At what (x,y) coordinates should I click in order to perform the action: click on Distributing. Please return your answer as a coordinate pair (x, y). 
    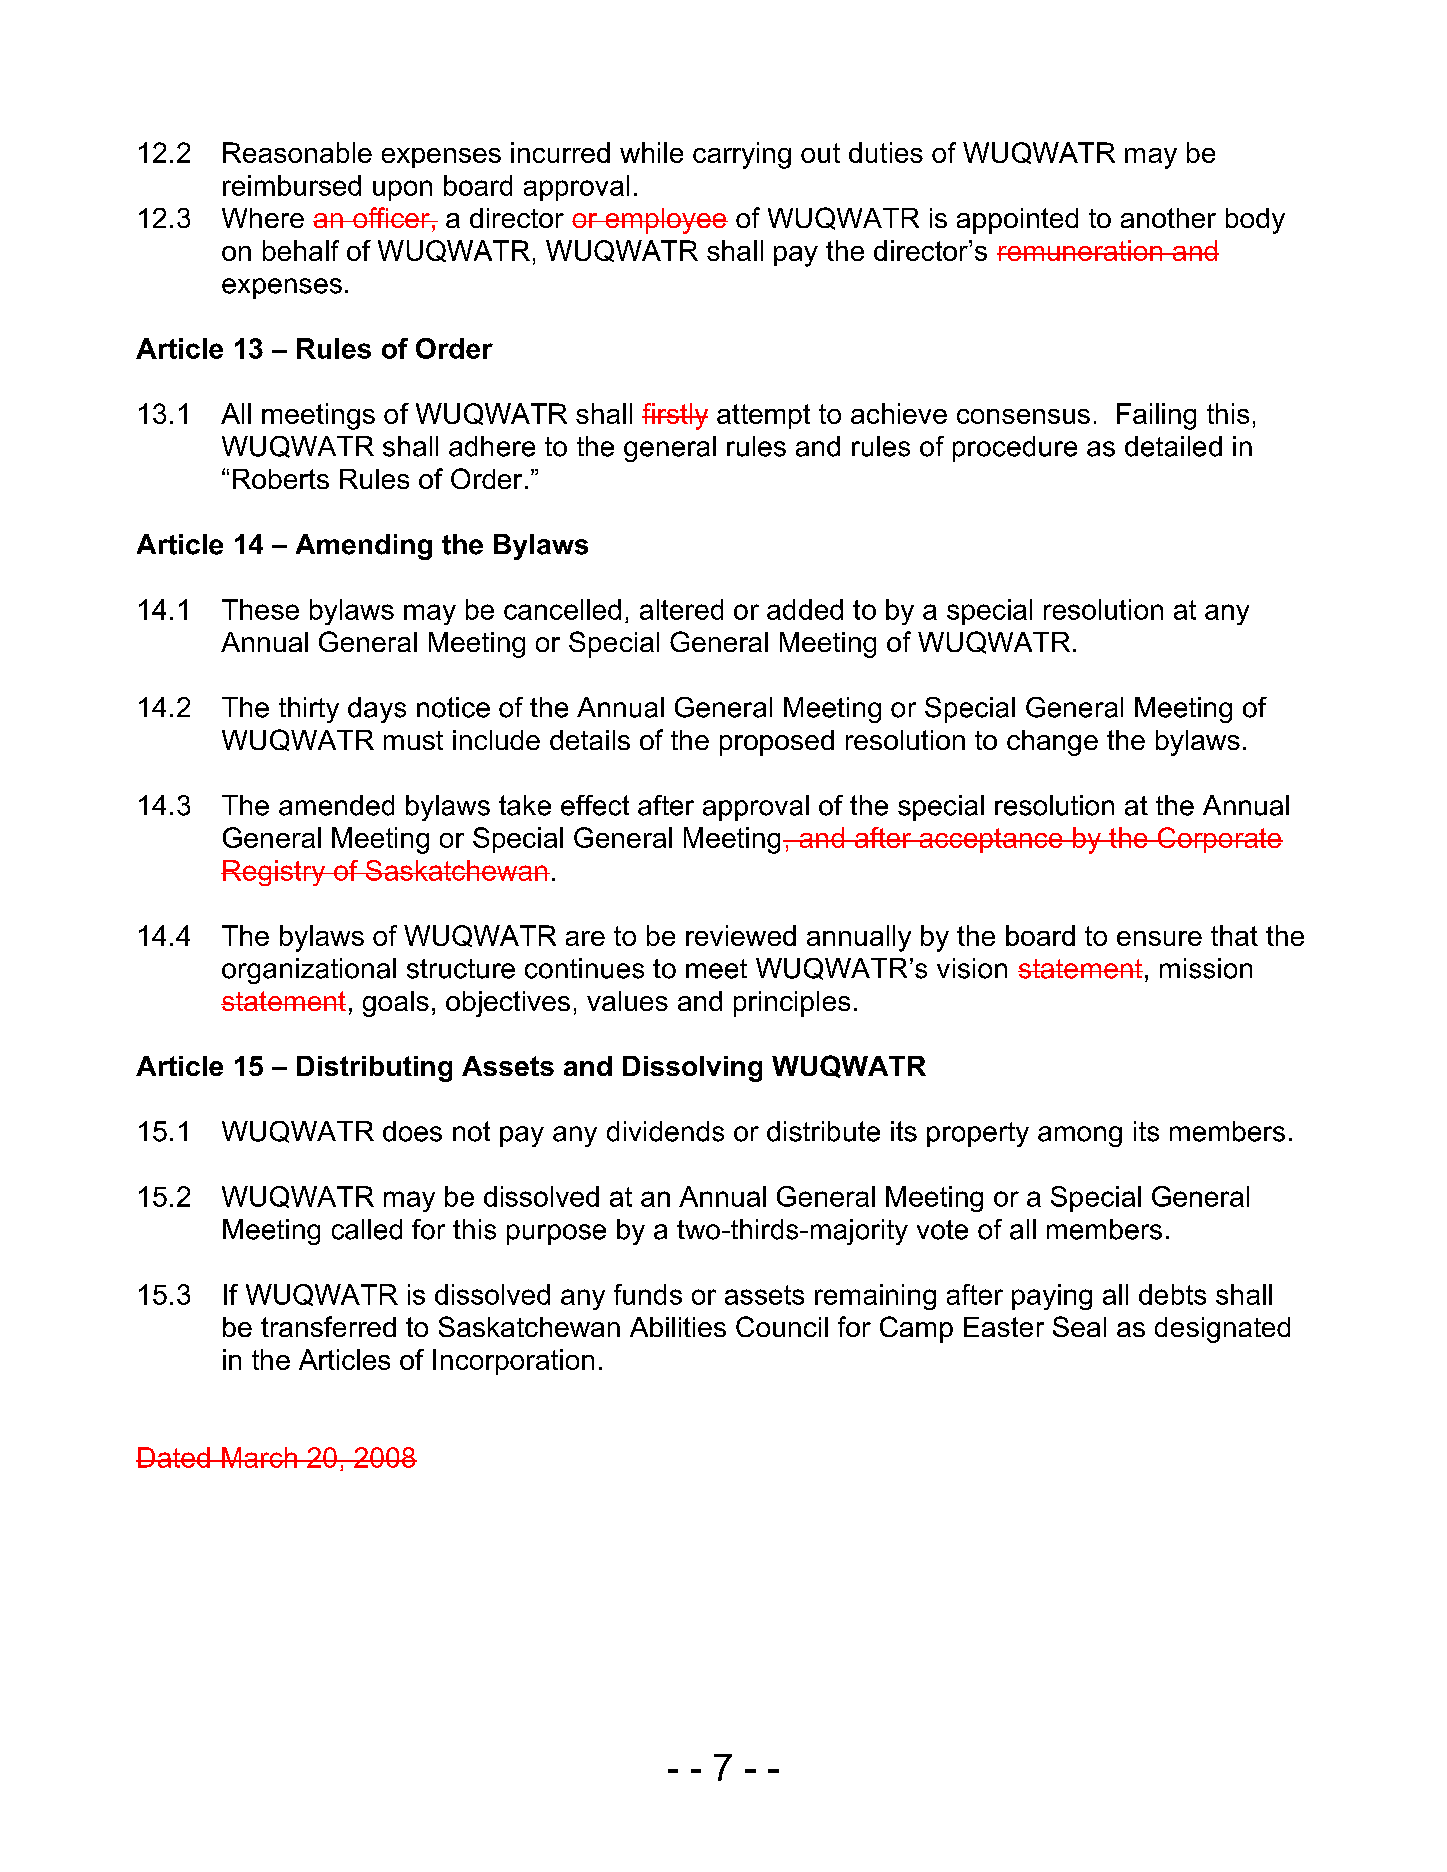
    Looking at the image, I should click on (374, 1069).
